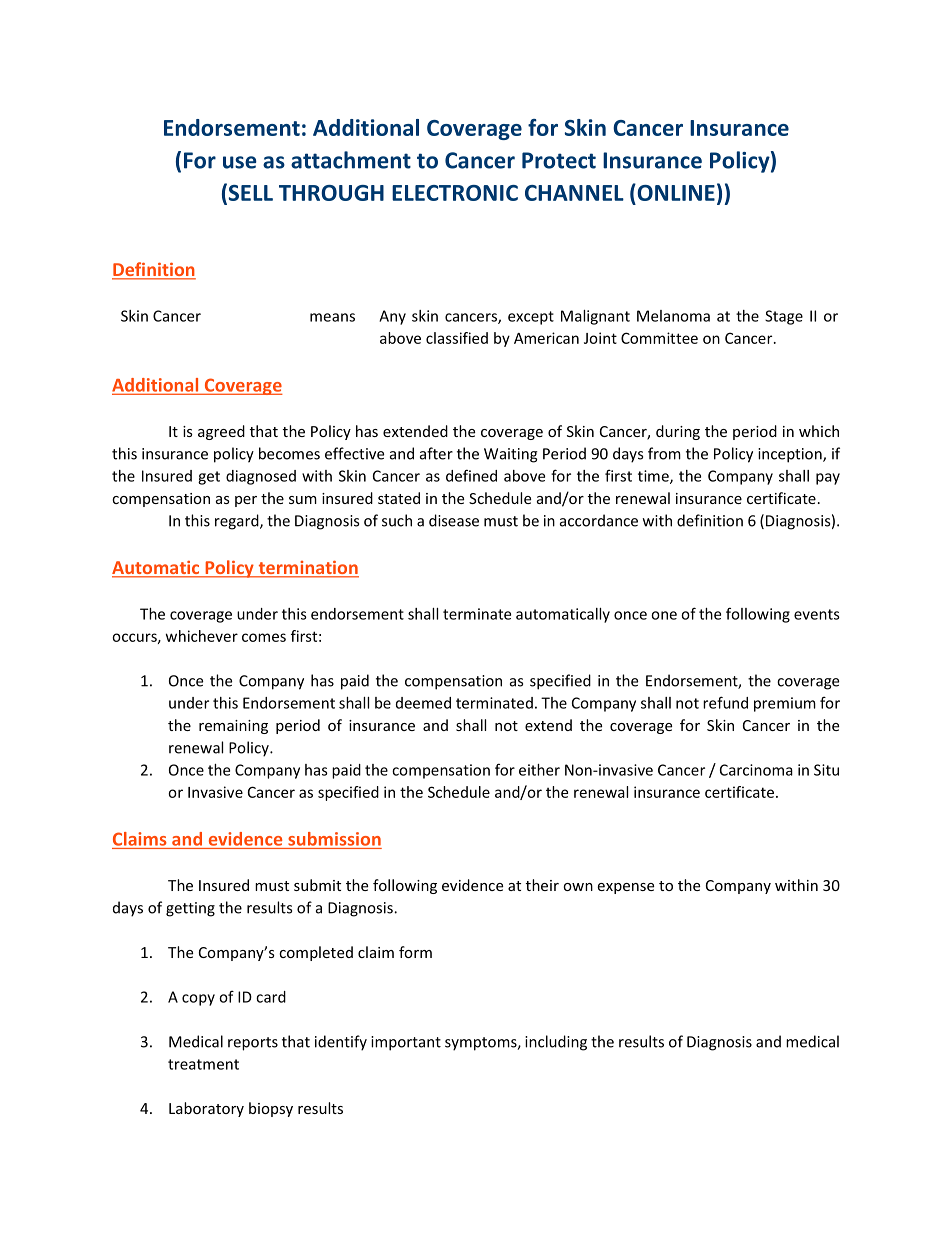  I want to click on regard, so click(238, 522).
